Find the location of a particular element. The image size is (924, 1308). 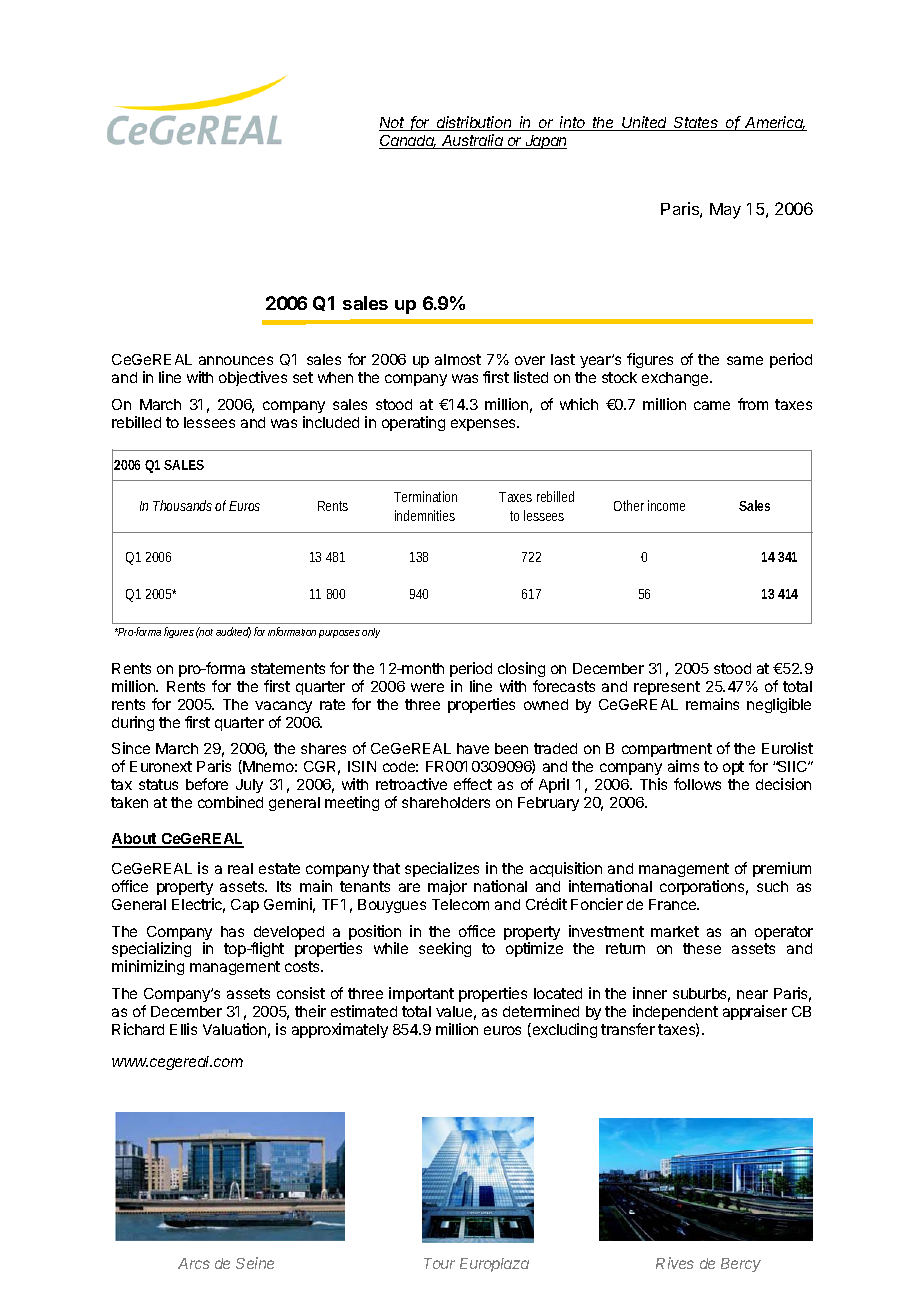

France is located at coordinates (674, 904).
